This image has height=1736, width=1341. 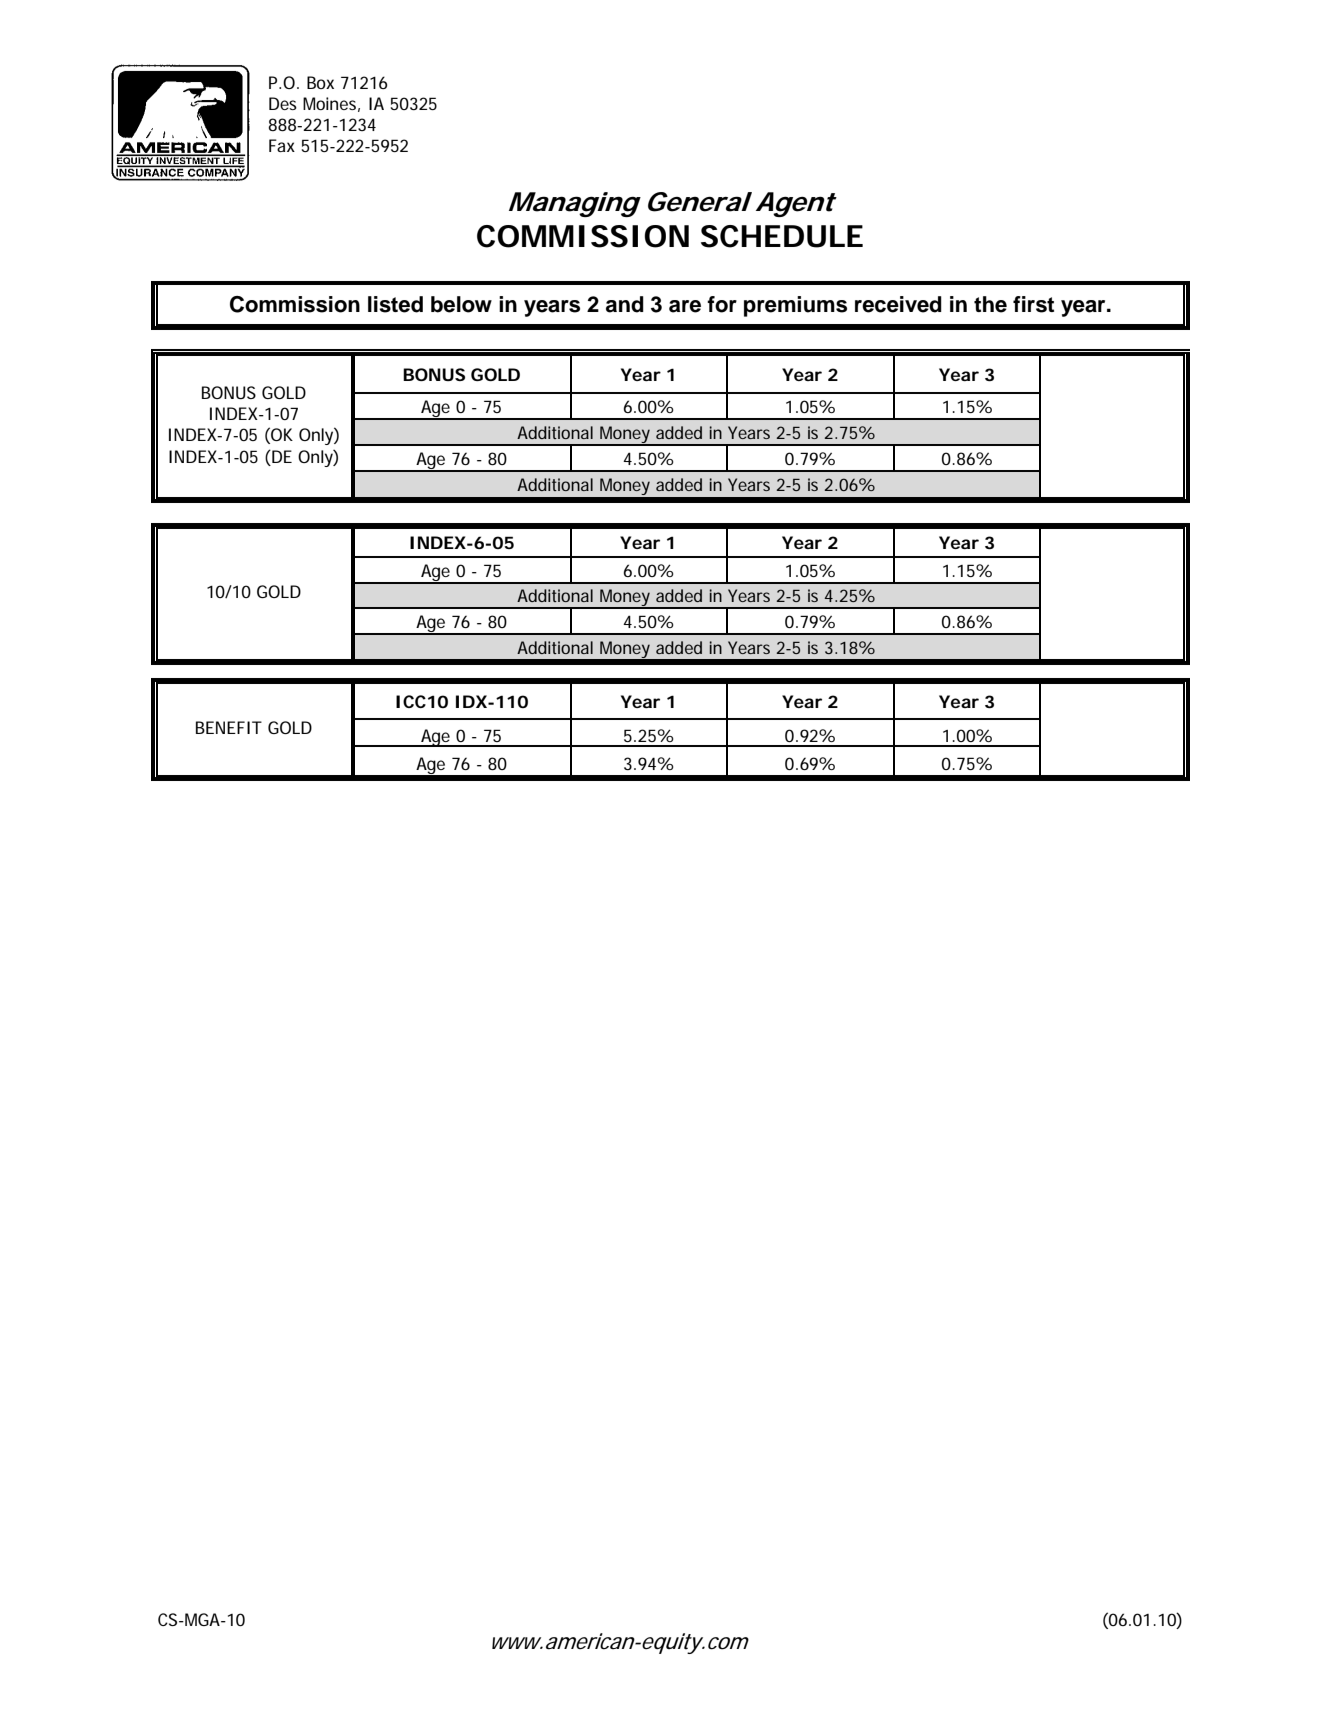 I want to click on SCHEDULE, so click(x=782, y=236).
